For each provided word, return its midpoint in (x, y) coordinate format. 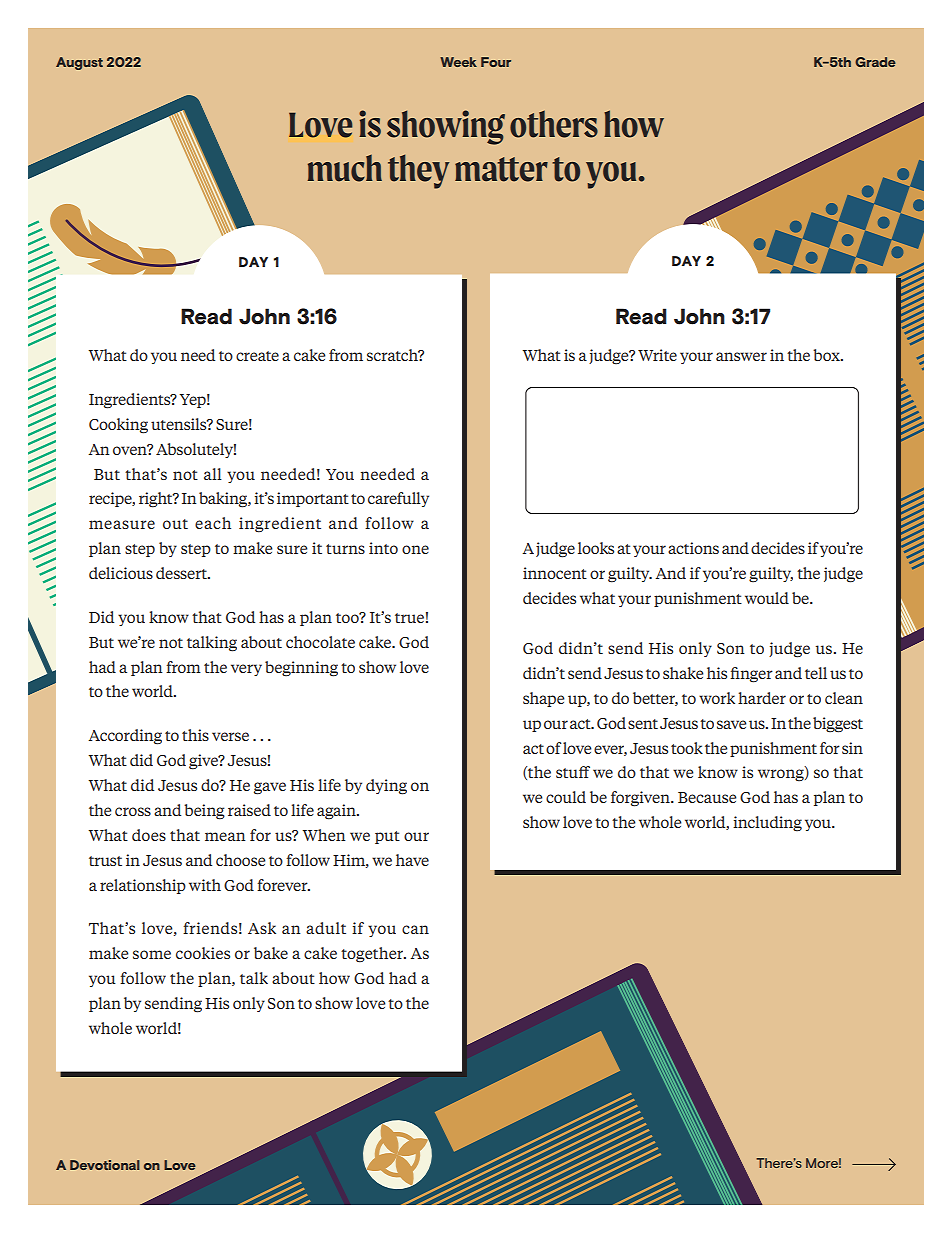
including (767, 824)
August (79, 63)
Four (496, 62)
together (373, 955)
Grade (875, 62)
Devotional (105, 1165)
